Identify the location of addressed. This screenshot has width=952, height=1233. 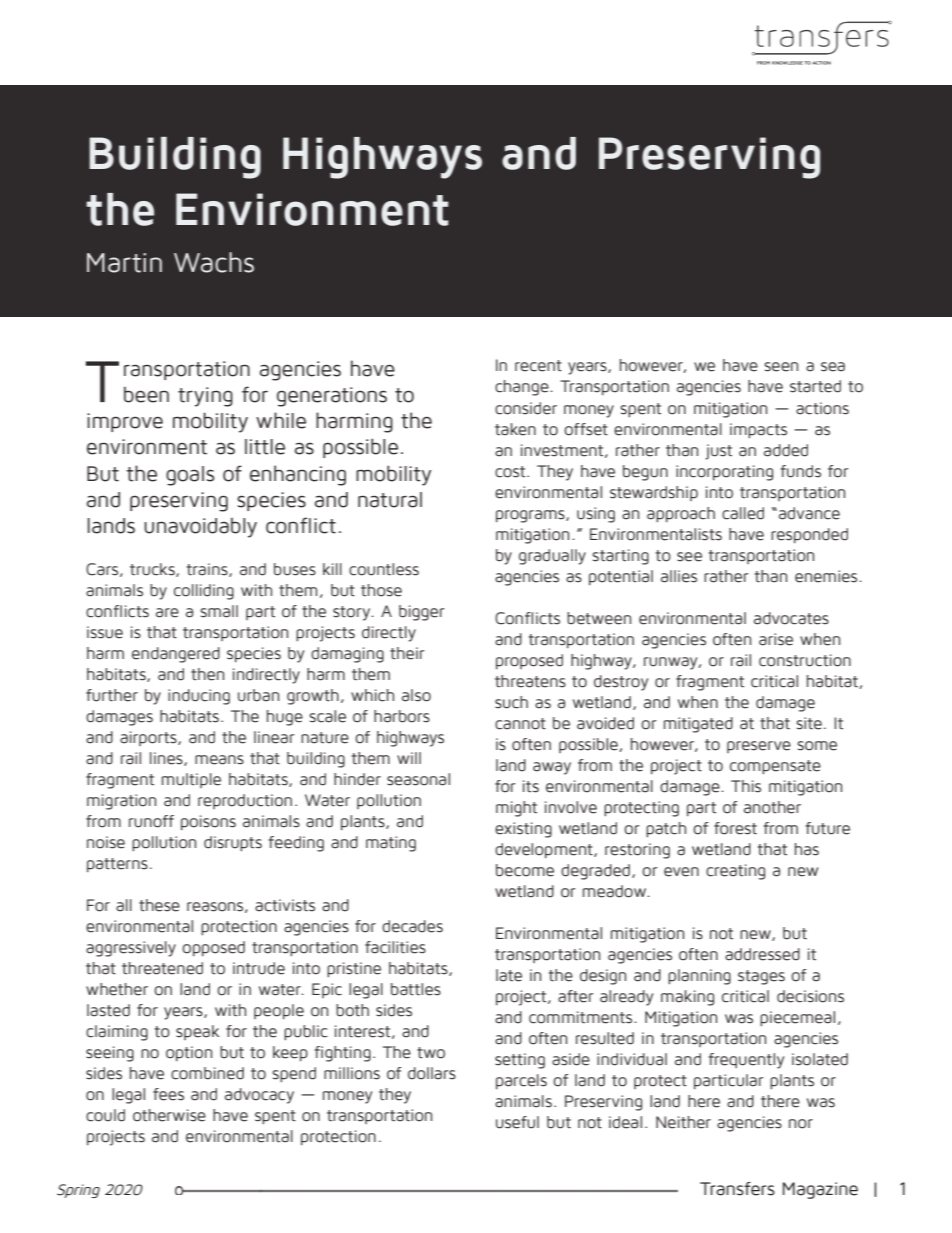
(762, 954).
